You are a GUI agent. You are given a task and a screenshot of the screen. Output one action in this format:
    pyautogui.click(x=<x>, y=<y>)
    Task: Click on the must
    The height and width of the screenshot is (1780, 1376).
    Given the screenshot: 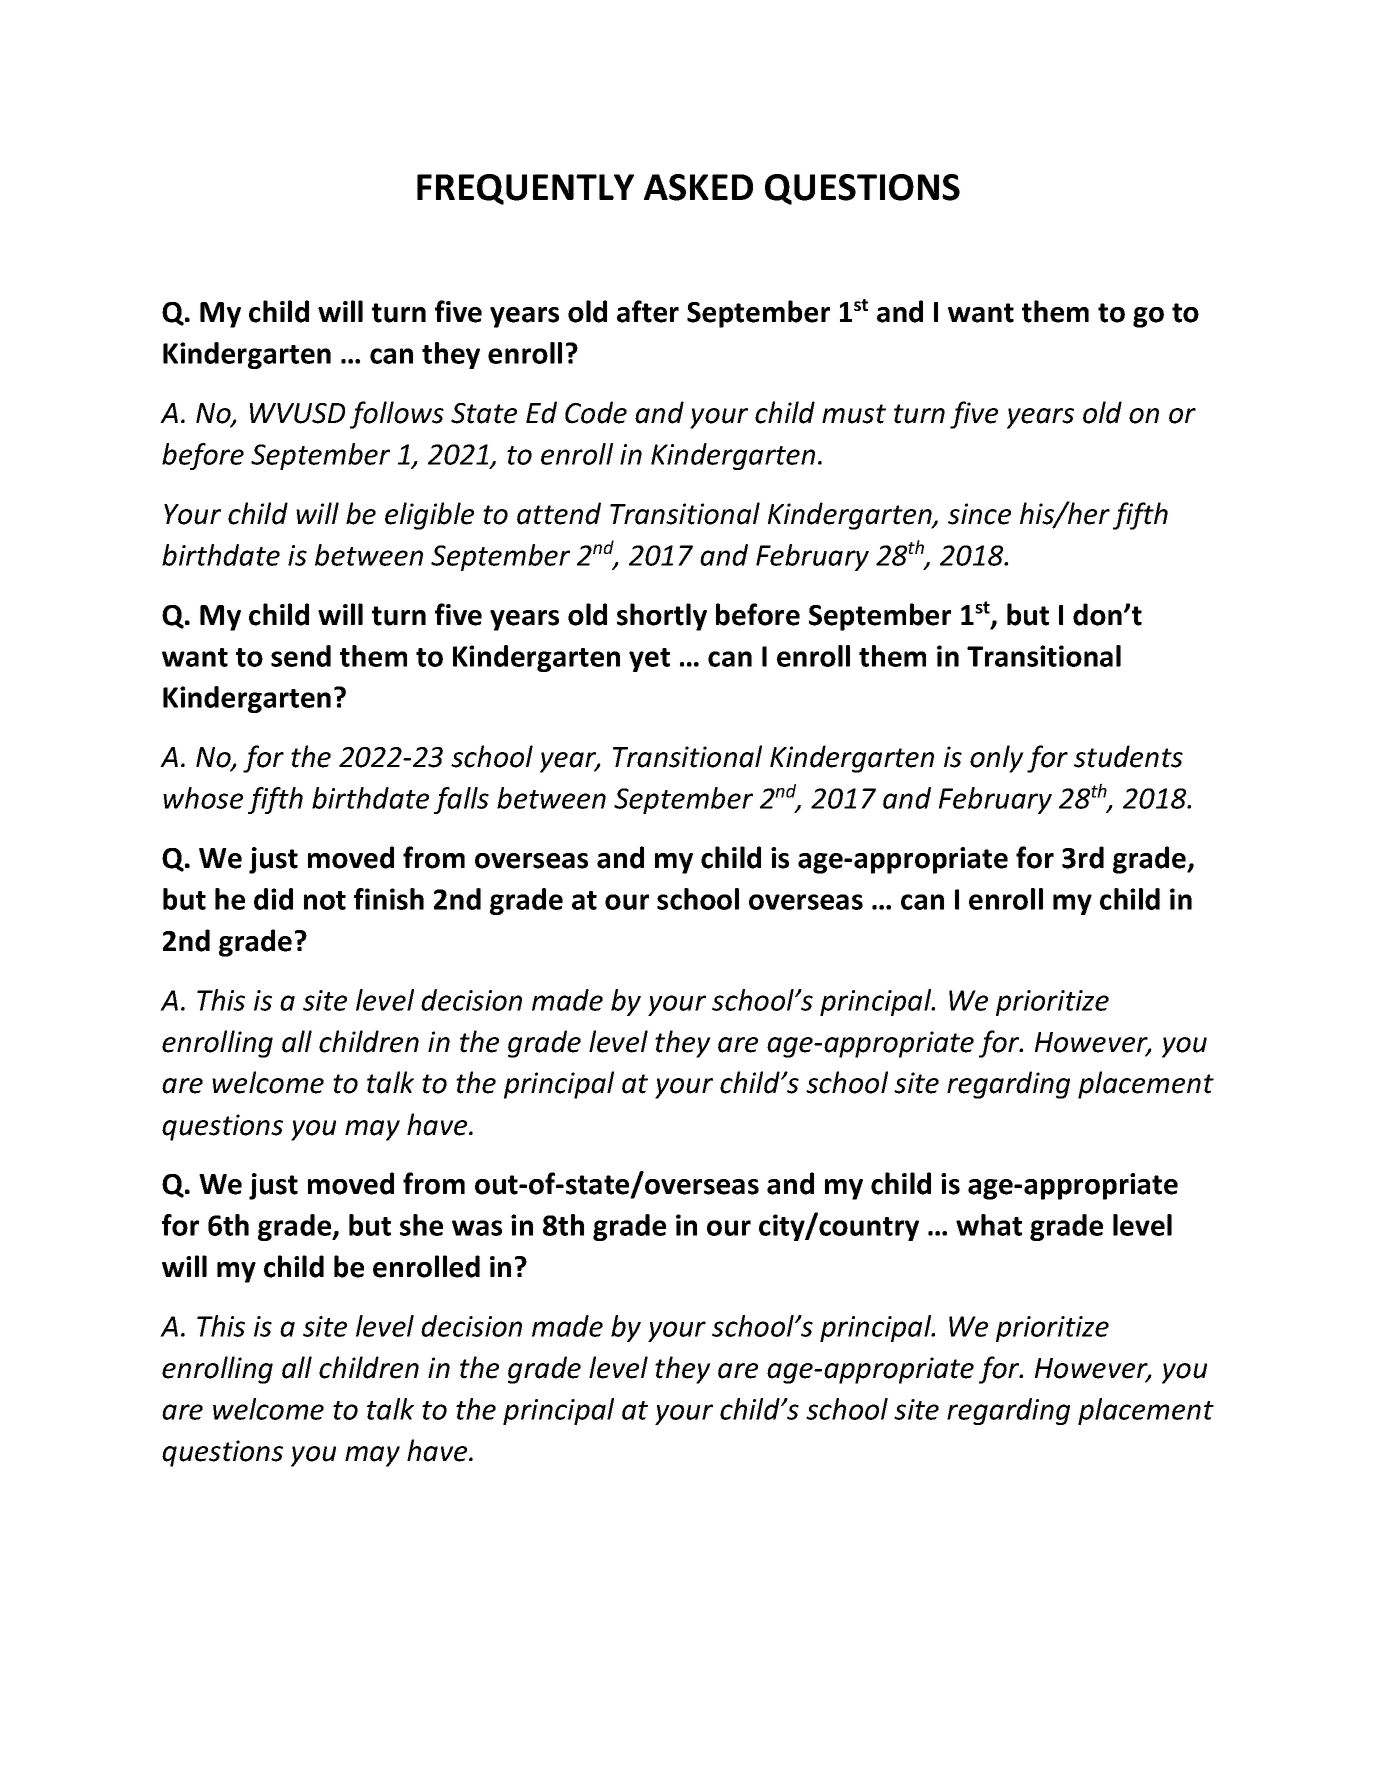 What is the action you would take?
    pyautogui.click(x=854, y=414)
